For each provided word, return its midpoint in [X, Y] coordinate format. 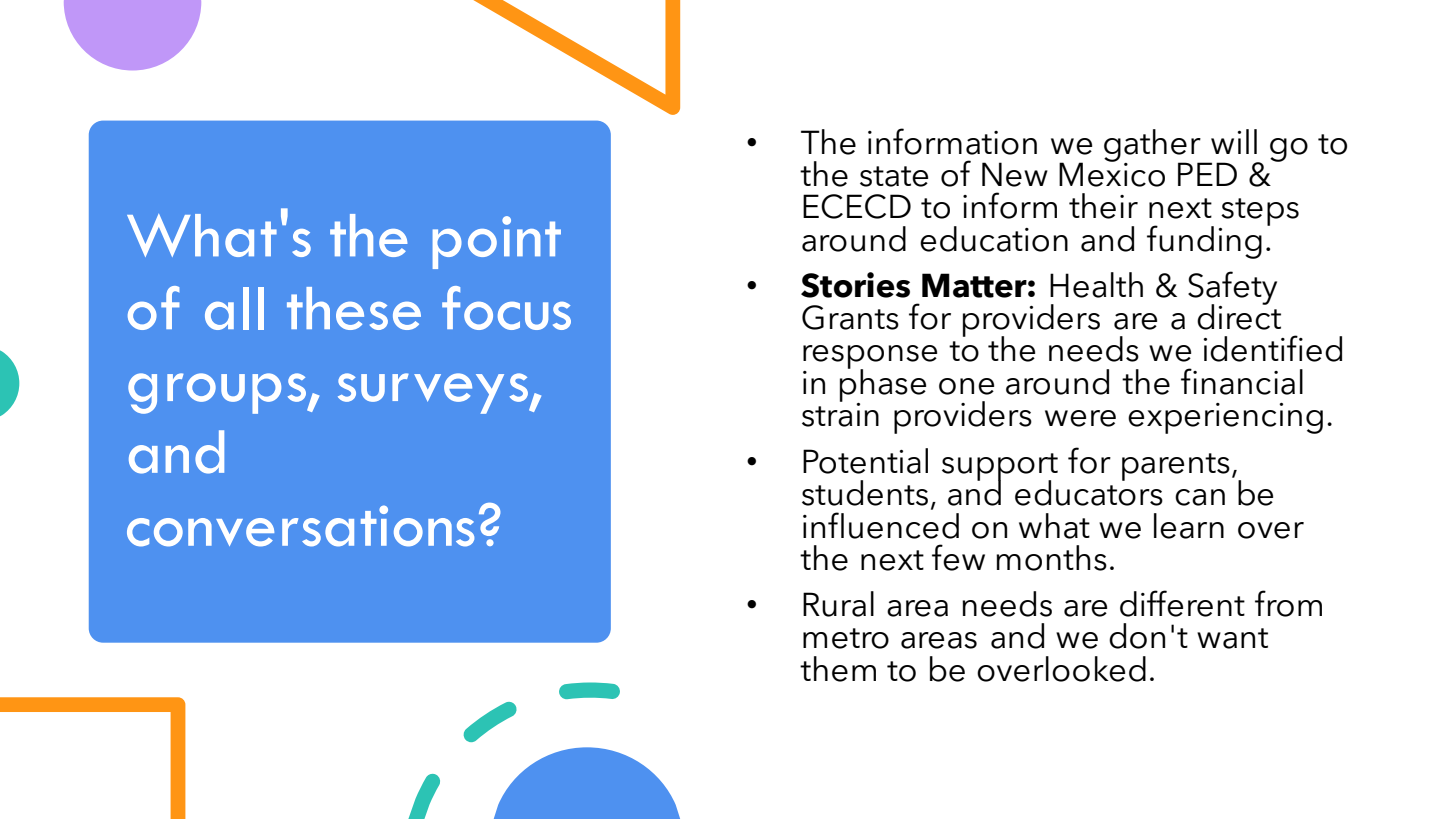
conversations [300, 526]
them [838, 669]
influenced [881, 525]
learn [1189, 526]
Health [1096, 285]
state [894, 176]
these [354, 308]
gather [1153, 146]
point [497, 242]
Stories [855, 285]
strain [840, 414]
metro [846, 638]
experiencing [1225, 418]
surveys [434, 393]
